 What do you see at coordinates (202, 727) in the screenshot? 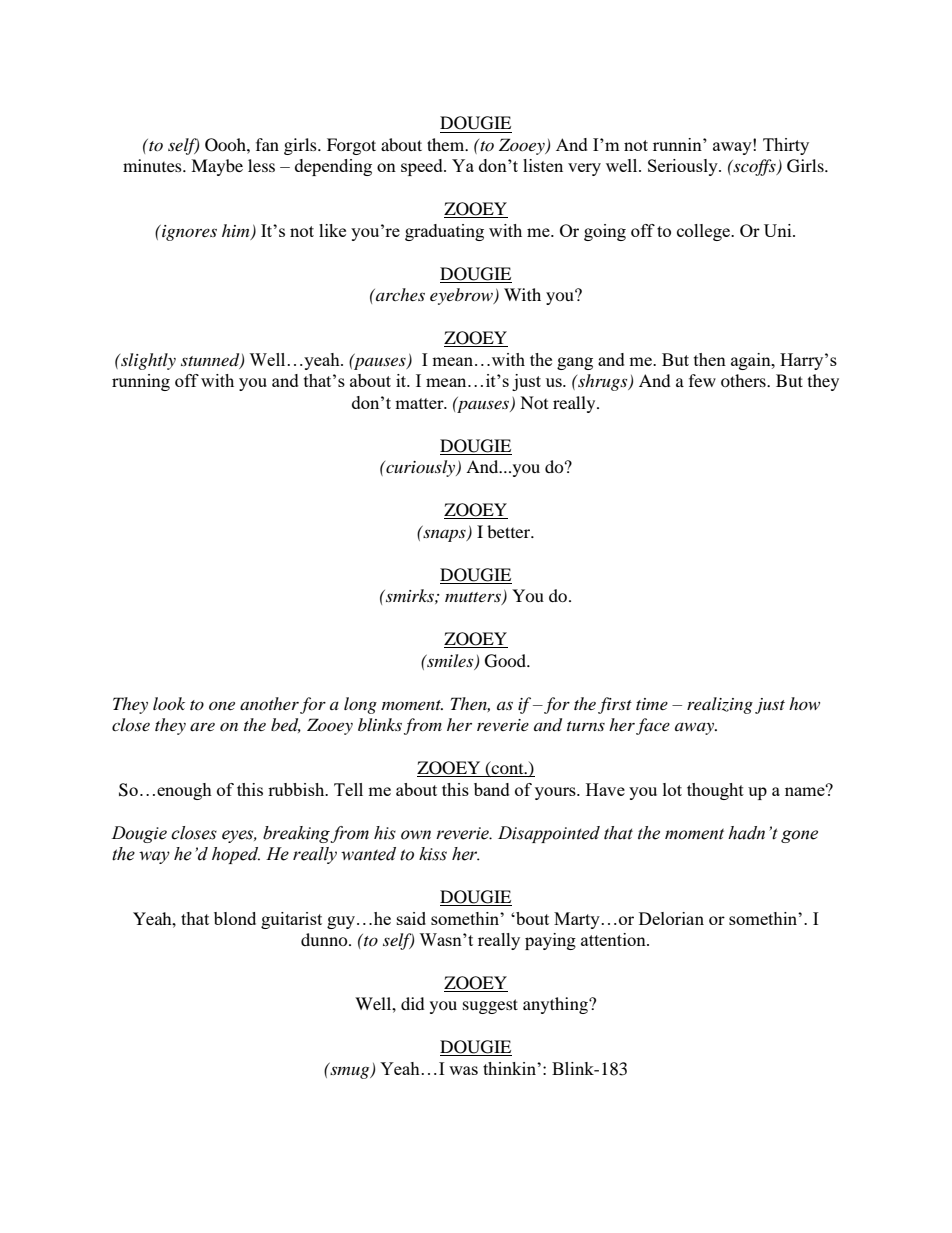
I see `are` at bounding box center [202, 727].
